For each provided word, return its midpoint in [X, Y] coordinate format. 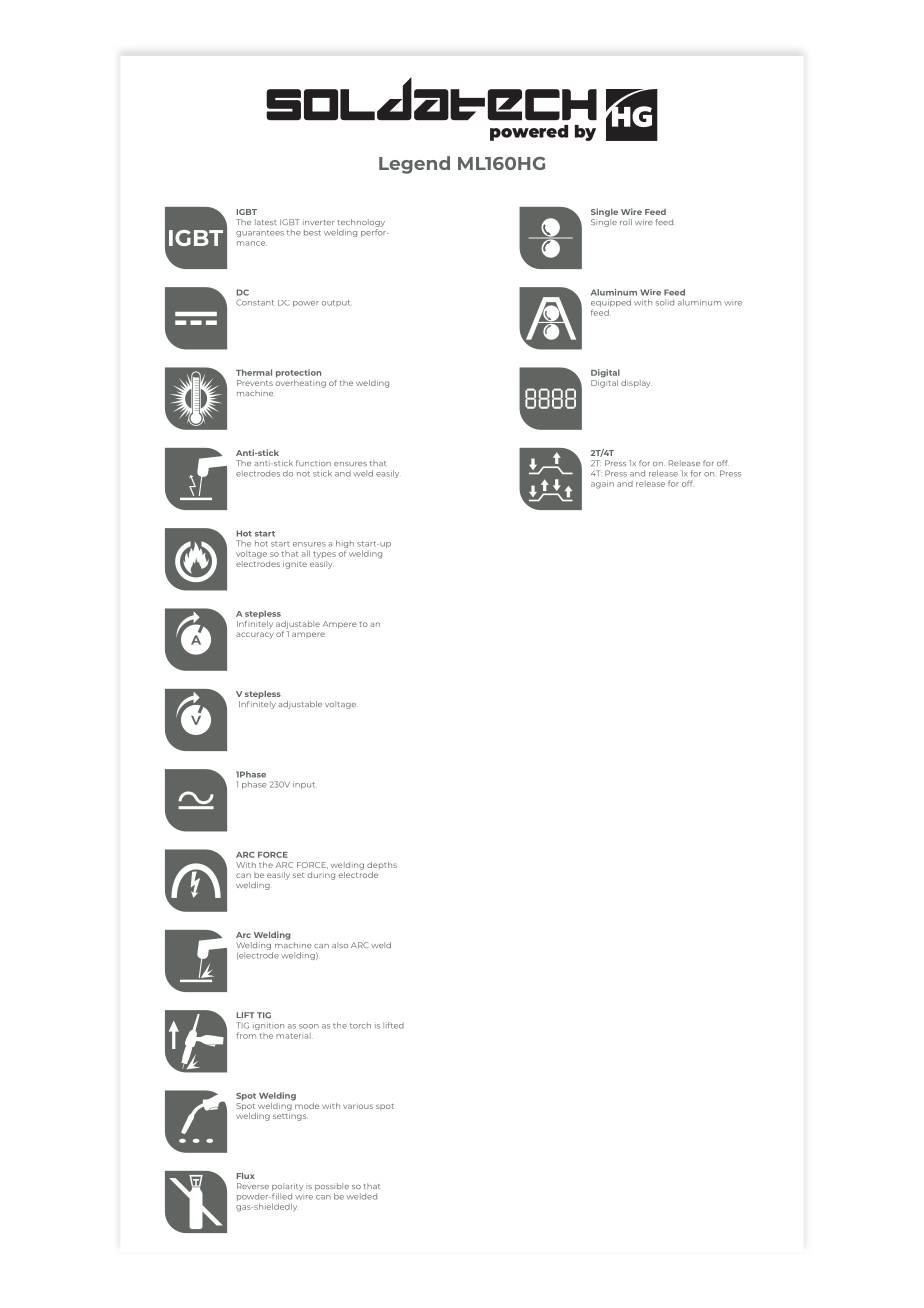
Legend [414, 165]
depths [382, 865]
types [324, 555]
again [602, 485]
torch [360, 1025]
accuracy [255, 635]
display [636, 384]
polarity [287, 1187]
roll [626, 222]
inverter [318, 222]
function [313, 463]
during [321, 876]
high [345, 545]
